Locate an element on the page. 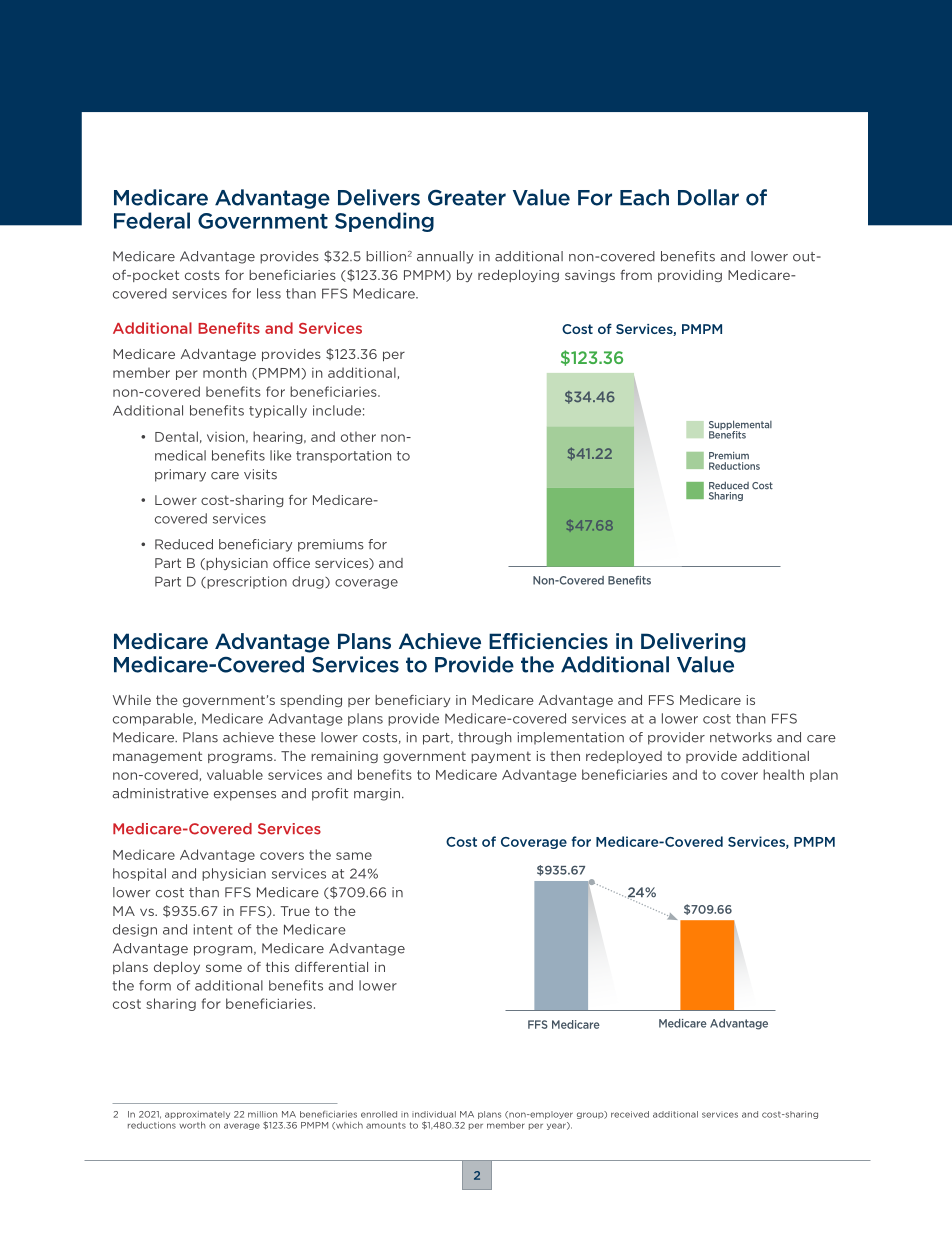 This image has height=1233, width=952. approximately is located at coordinates (197, 1115).
